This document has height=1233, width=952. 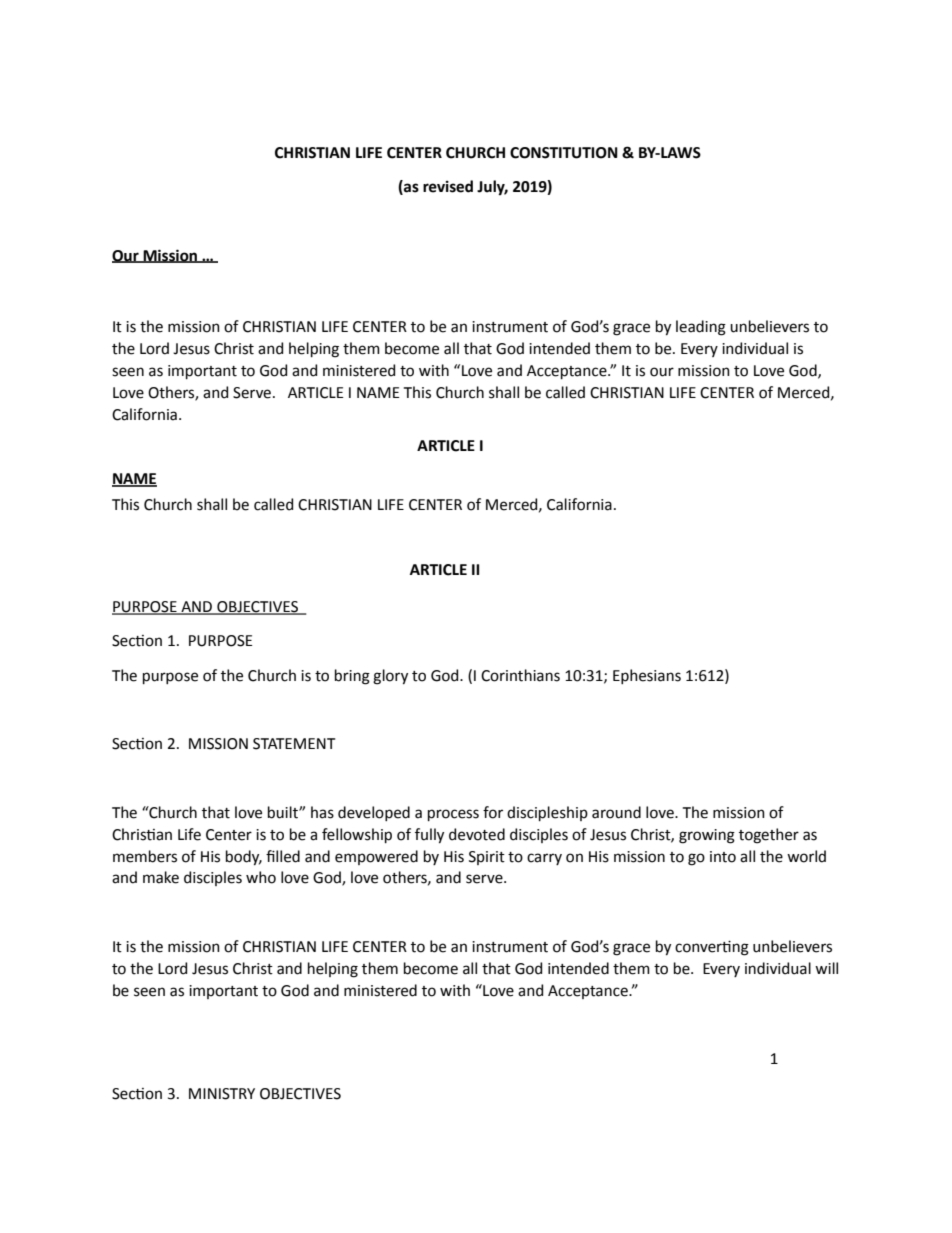 I want to click on MINISTRY, so click(x=222, y=1094).
